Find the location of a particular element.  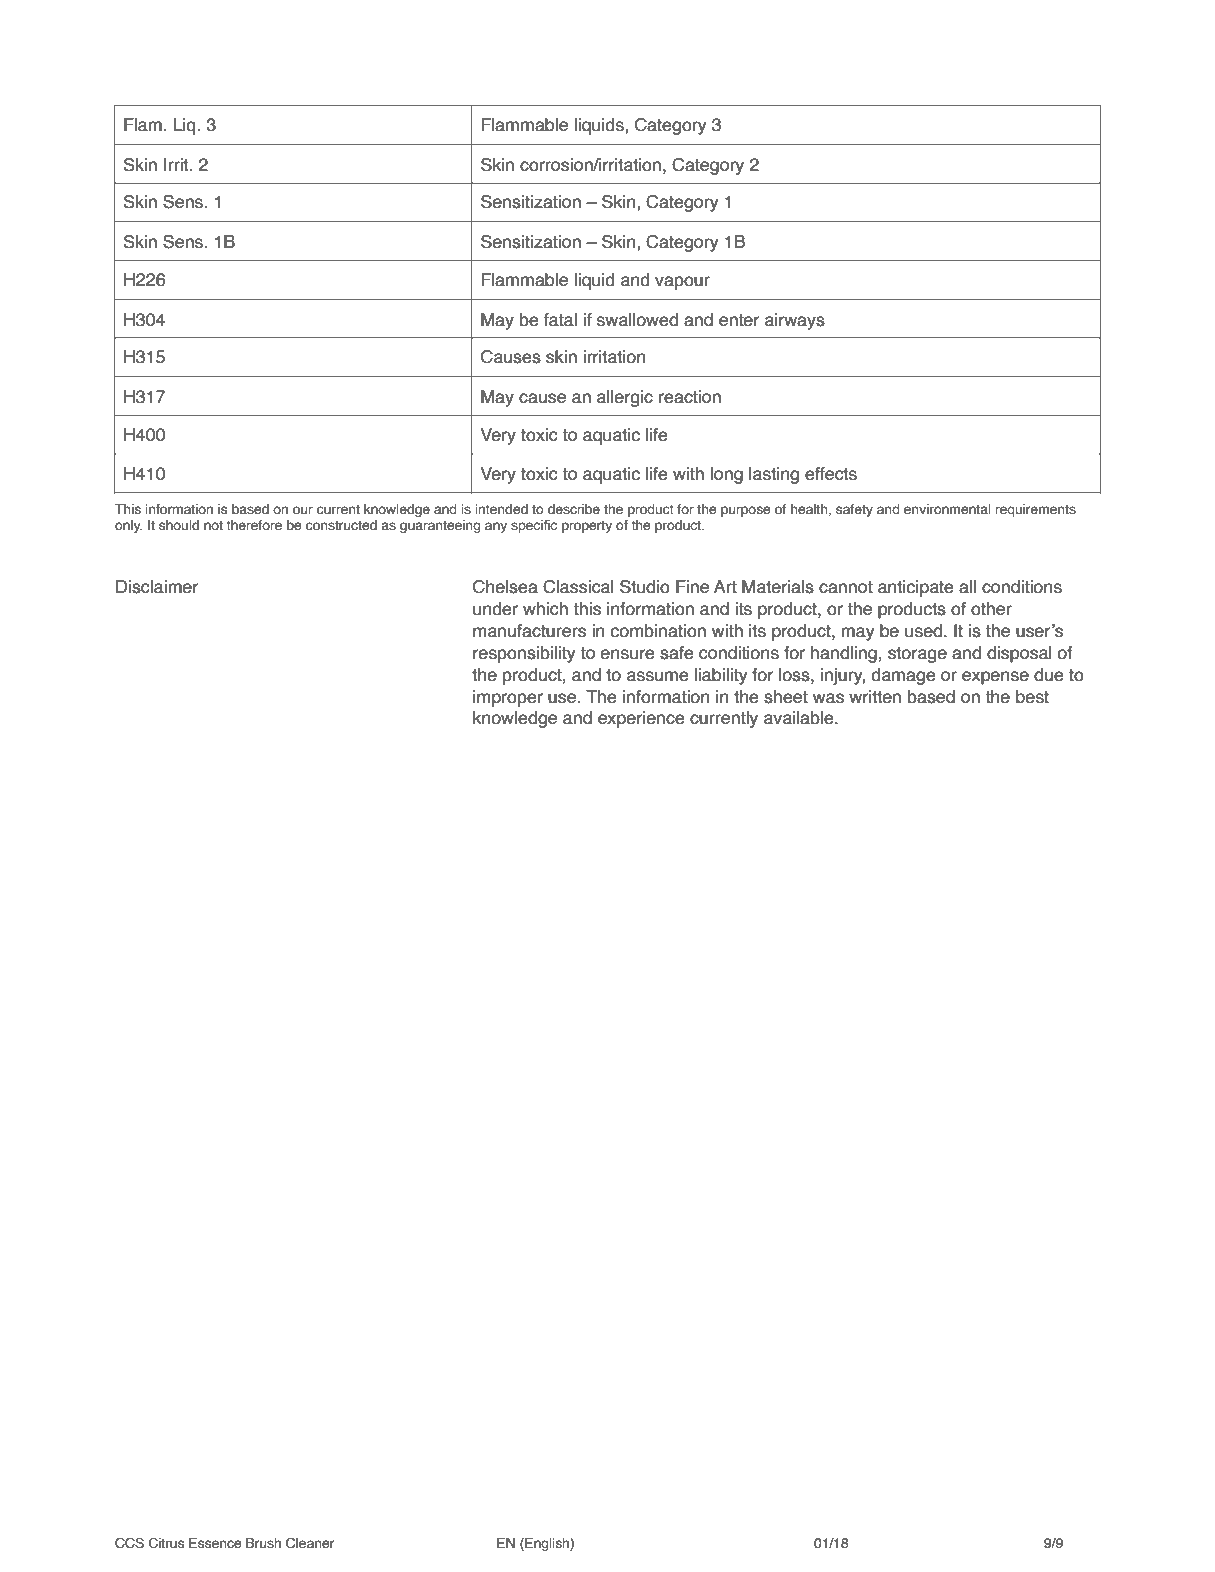

Classical is located at coordinates (578, 587).
